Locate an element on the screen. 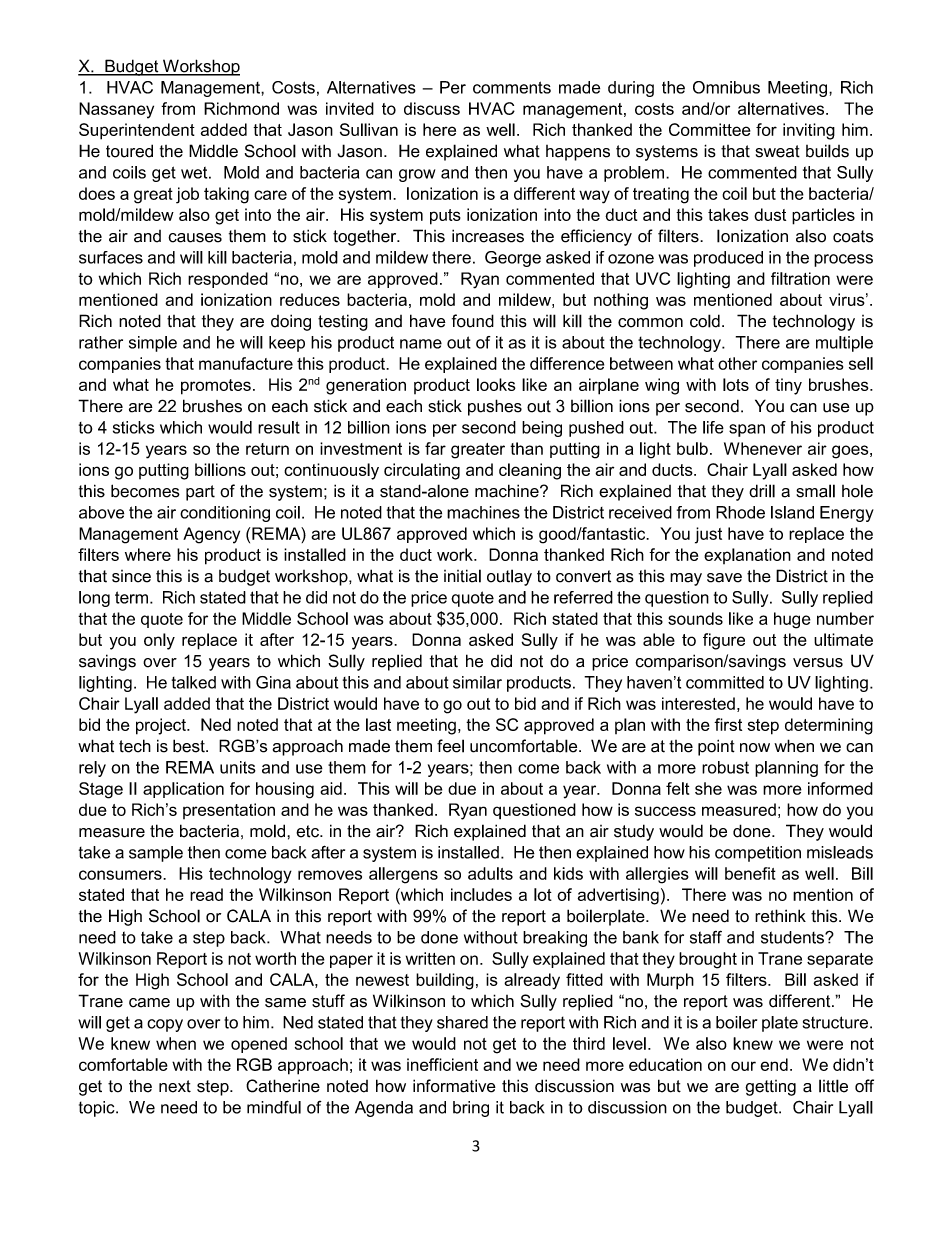 This screenshot has width=952, height=1233. informative is located at coordinates (454, 1086).
